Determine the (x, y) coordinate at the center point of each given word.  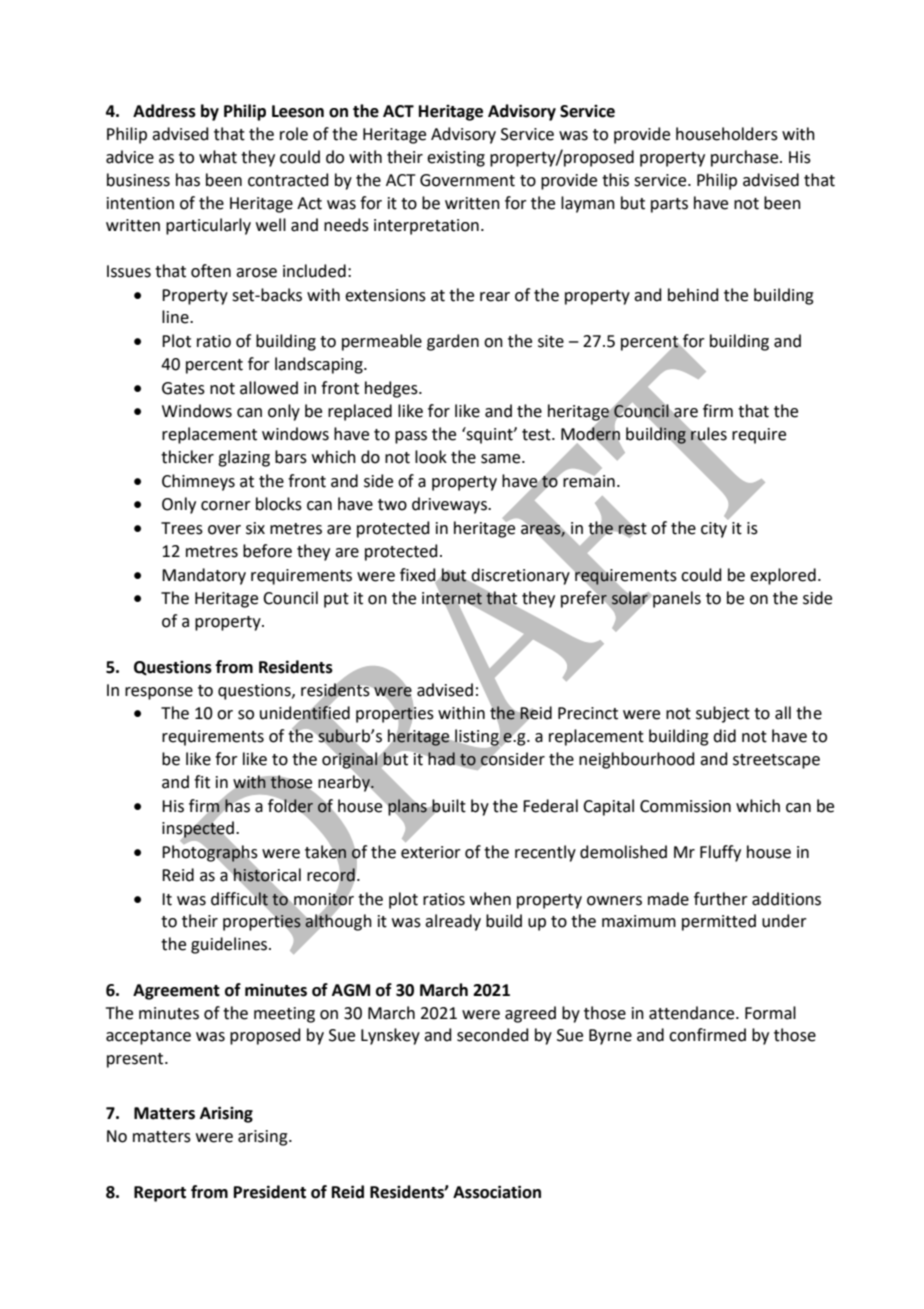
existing (456, 159)
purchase (746, 158)
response (159, 693)
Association (497, 1192)
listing (477, 737)
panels (676, 599)
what (218, 157)
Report (160, 1194)
